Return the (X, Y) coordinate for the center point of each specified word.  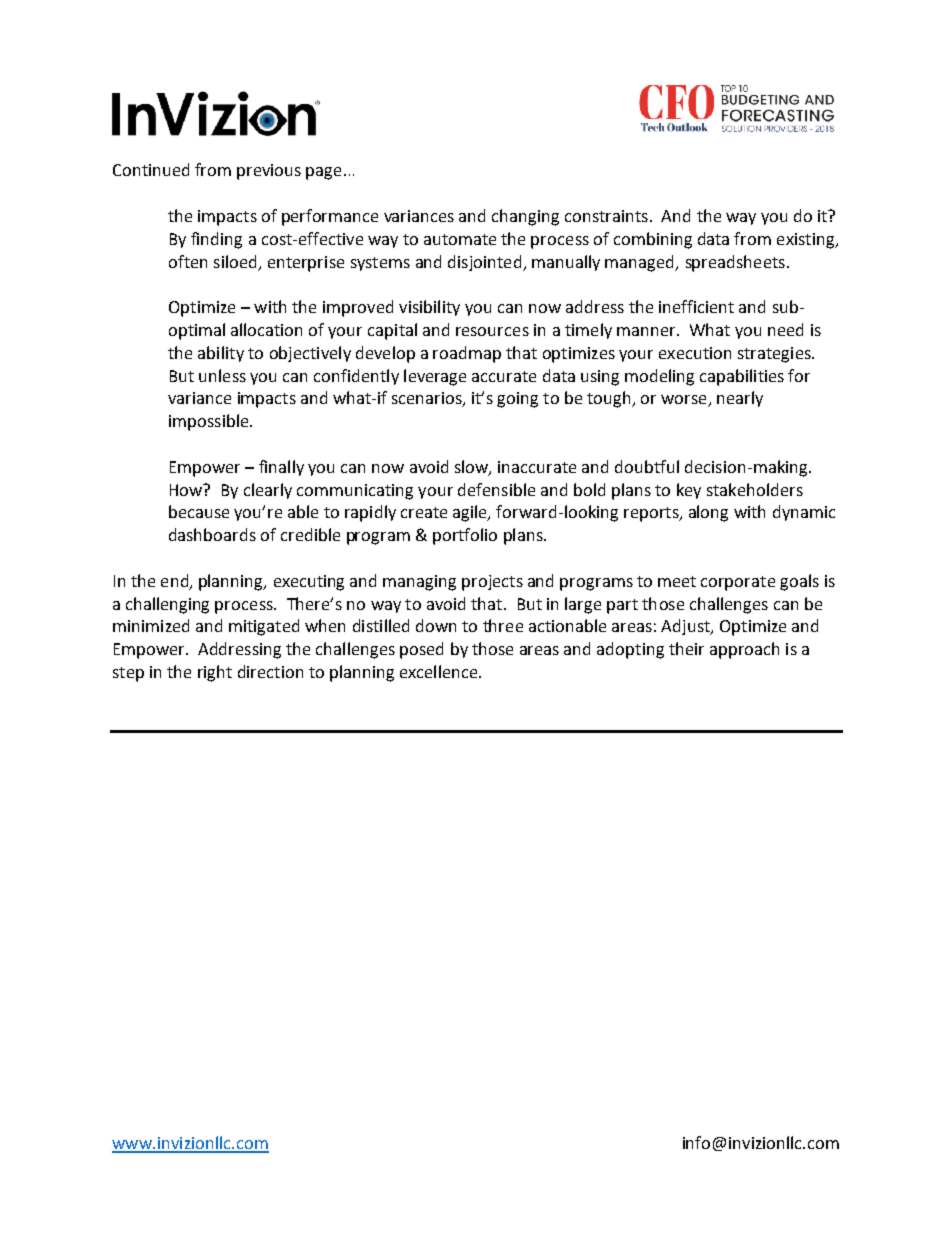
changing (525, 217)
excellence (440, 671)
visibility (429, 308)
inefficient (696, 306)
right (215, 673)
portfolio (465, 536)
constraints (606, 216)
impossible (210, 422)
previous (269, 172)
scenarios (428, 399)
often (188, 261)
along (708, 513)
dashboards (212, 534)
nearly (740, 399)
